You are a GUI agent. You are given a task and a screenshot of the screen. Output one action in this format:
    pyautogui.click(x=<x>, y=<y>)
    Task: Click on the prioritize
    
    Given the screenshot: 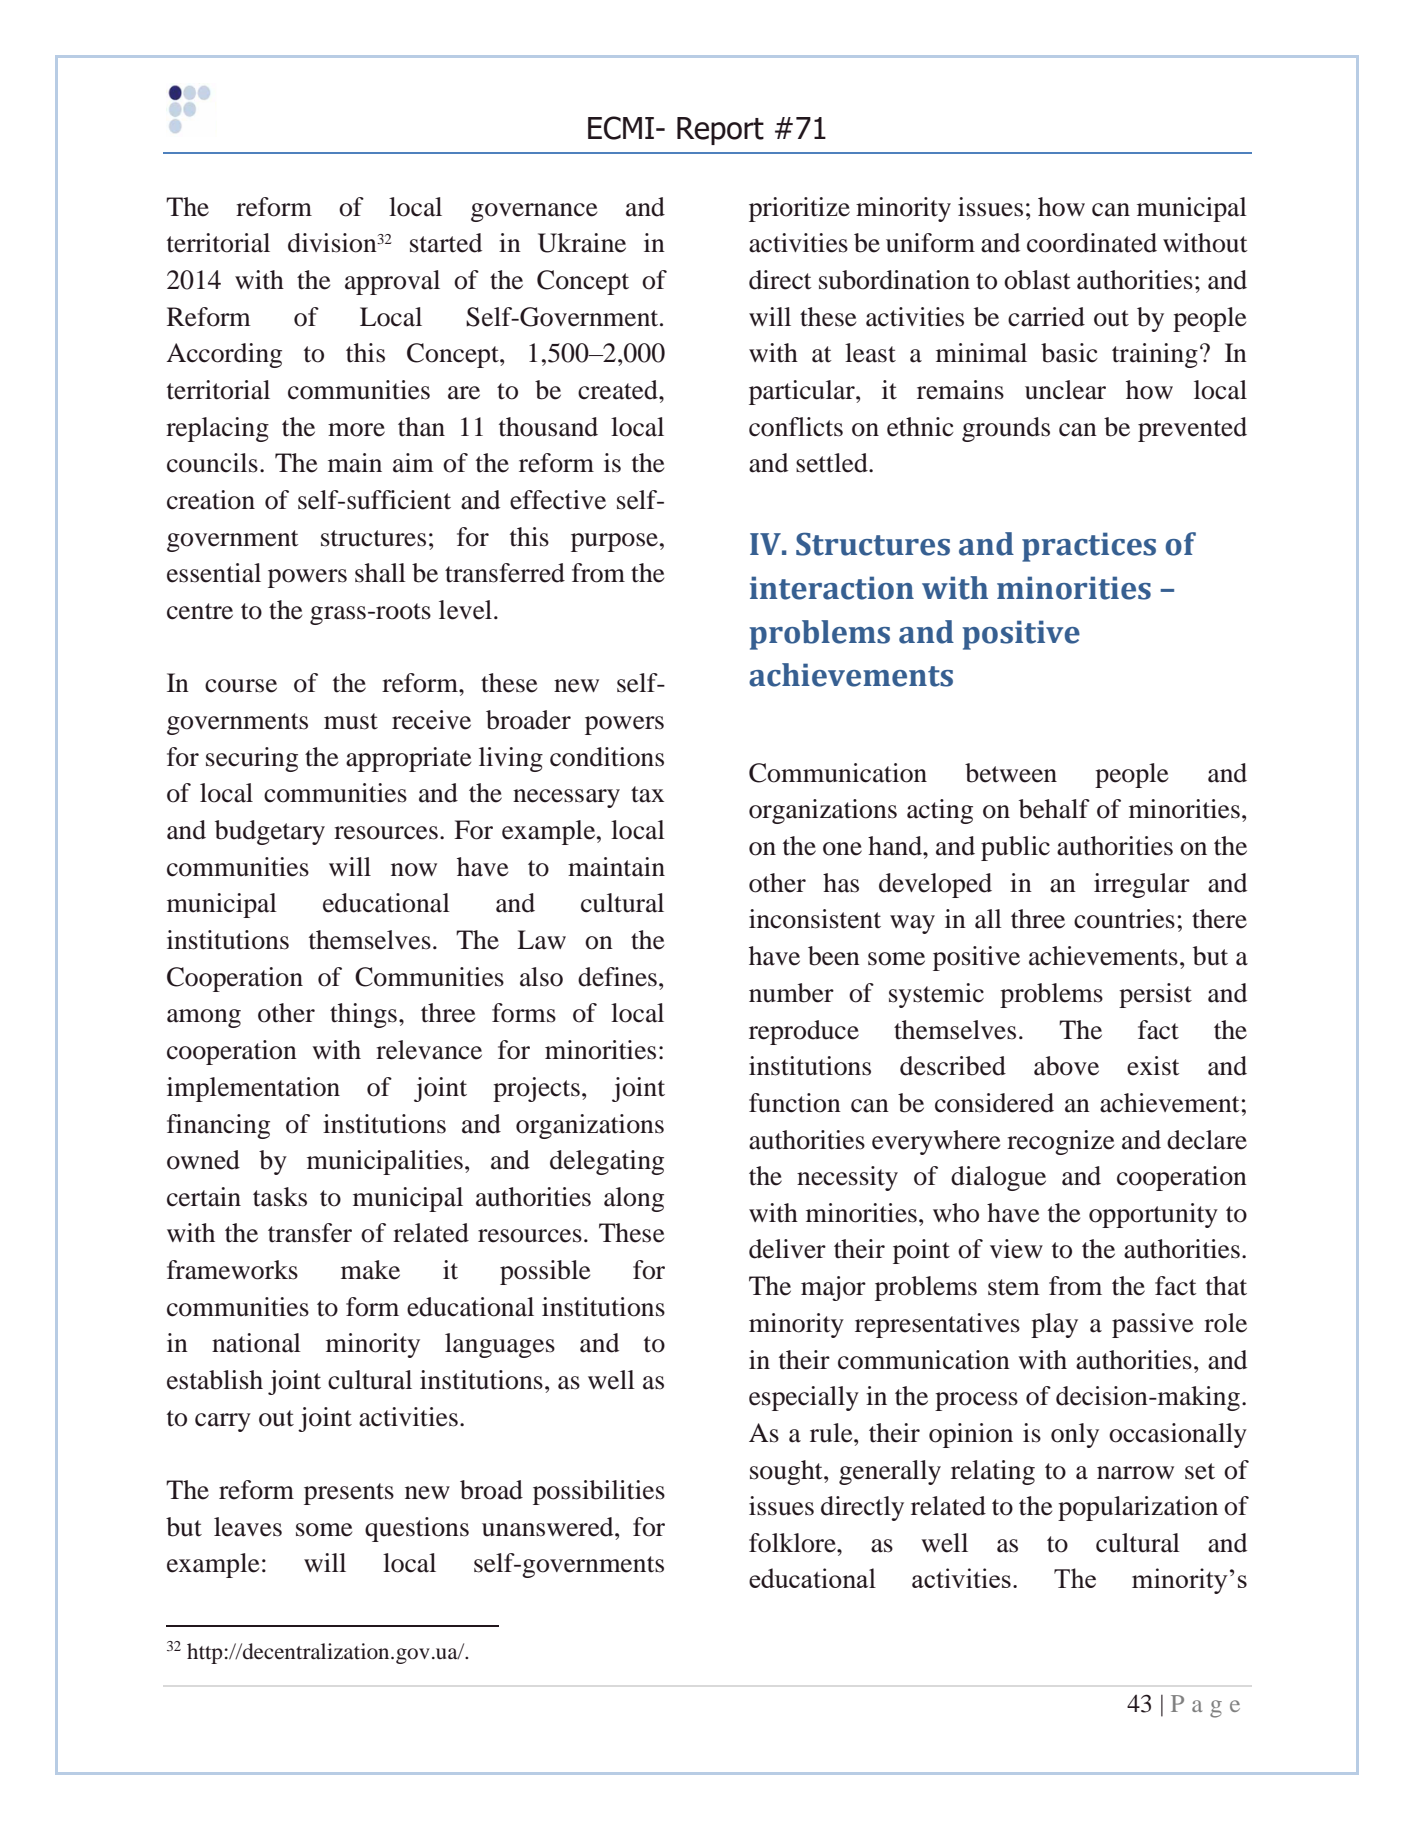 What is the action you would take?
    pyautogui.click(x=799, y=209)
